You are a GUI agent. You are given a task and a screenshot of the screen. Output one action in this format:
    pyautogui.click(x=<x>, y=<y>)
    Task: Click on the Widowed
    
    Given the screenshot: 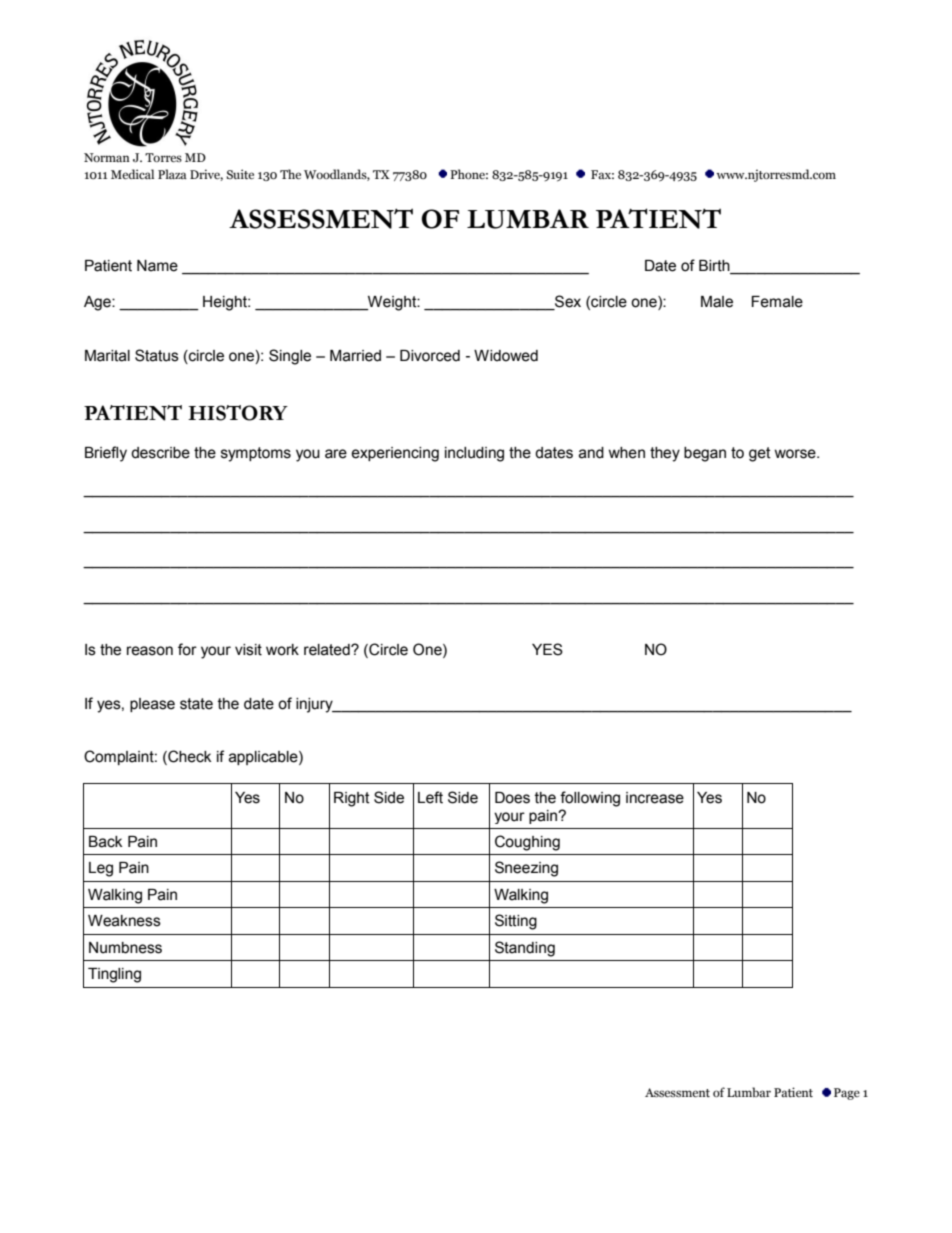 What is the action you would take?
    pyautogui.click(x=506, y=356)
